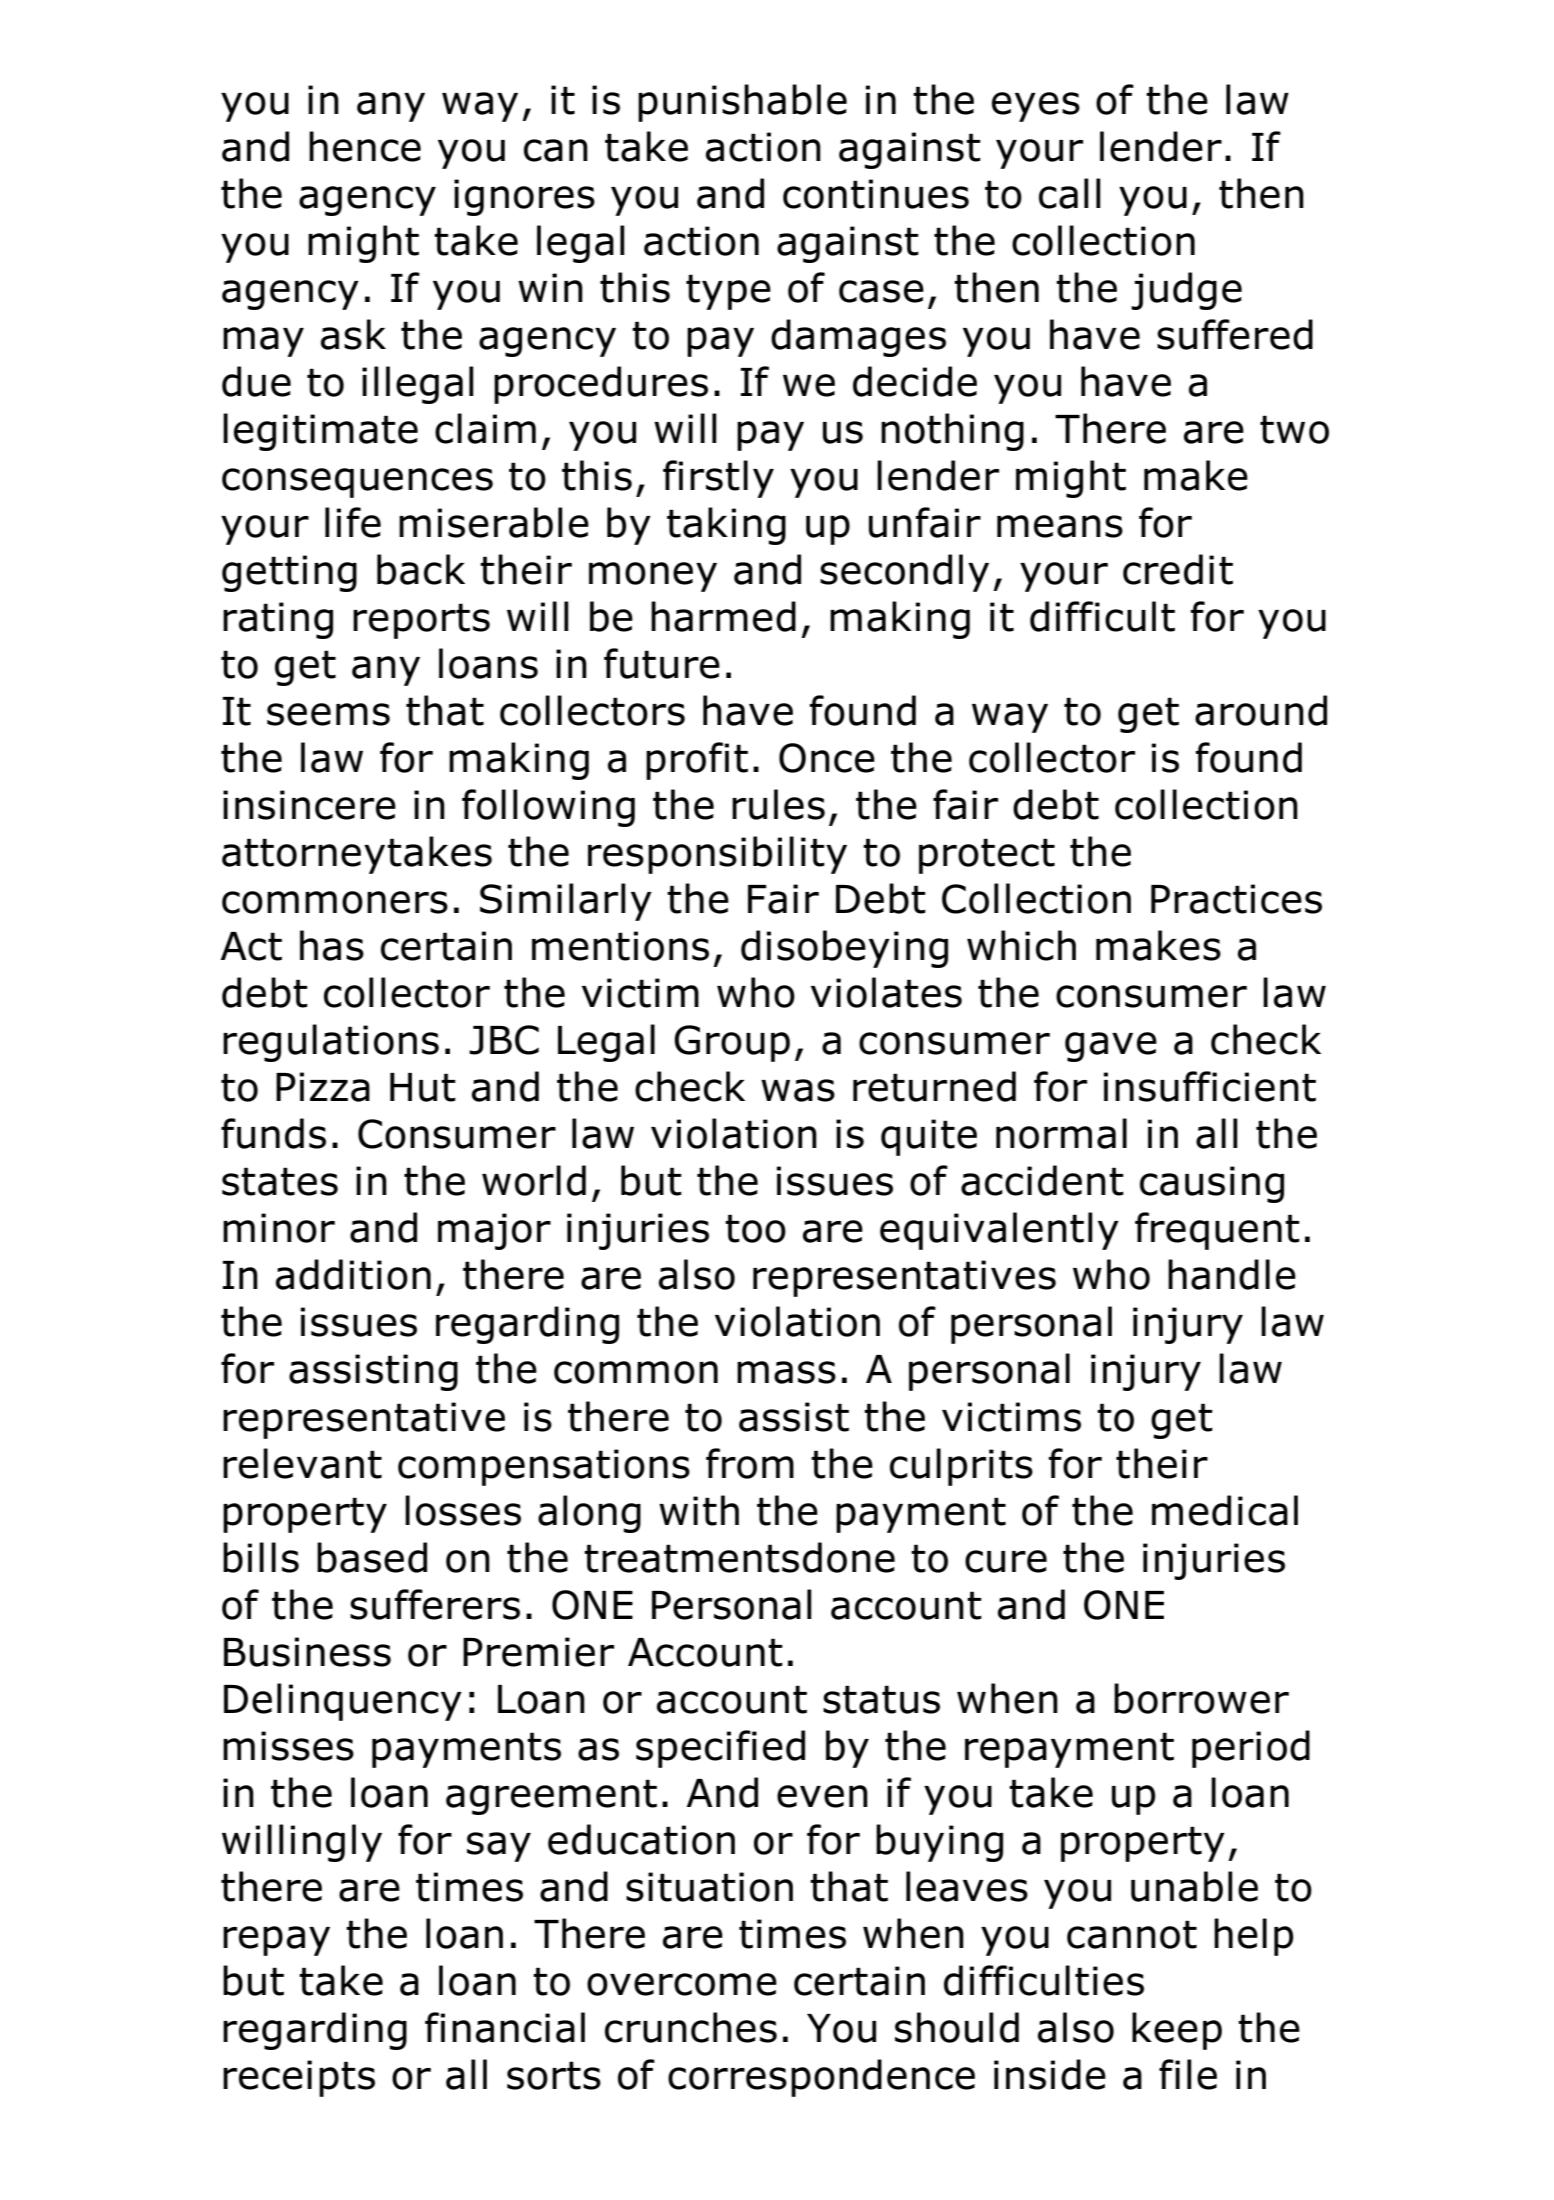 This image has height=2200, width=1554. Describe the element at coordinates (423, 1087) in the image. I see `Hut` at that location.
